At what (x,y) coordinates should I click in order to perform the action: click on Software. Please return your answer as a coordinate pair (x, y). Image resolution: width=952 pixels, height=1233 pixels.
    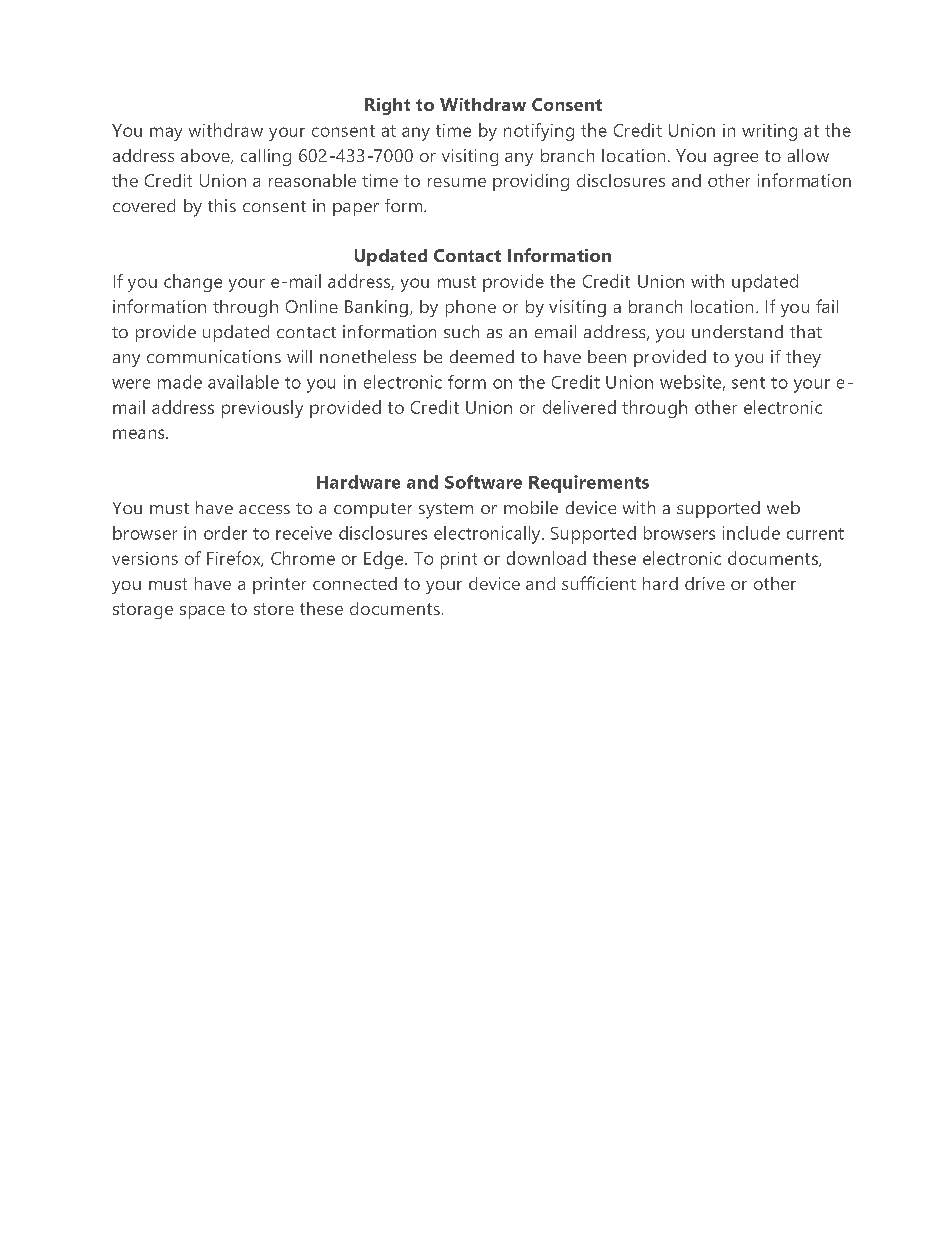
    Looking at the image, I should click on (483, 482).
